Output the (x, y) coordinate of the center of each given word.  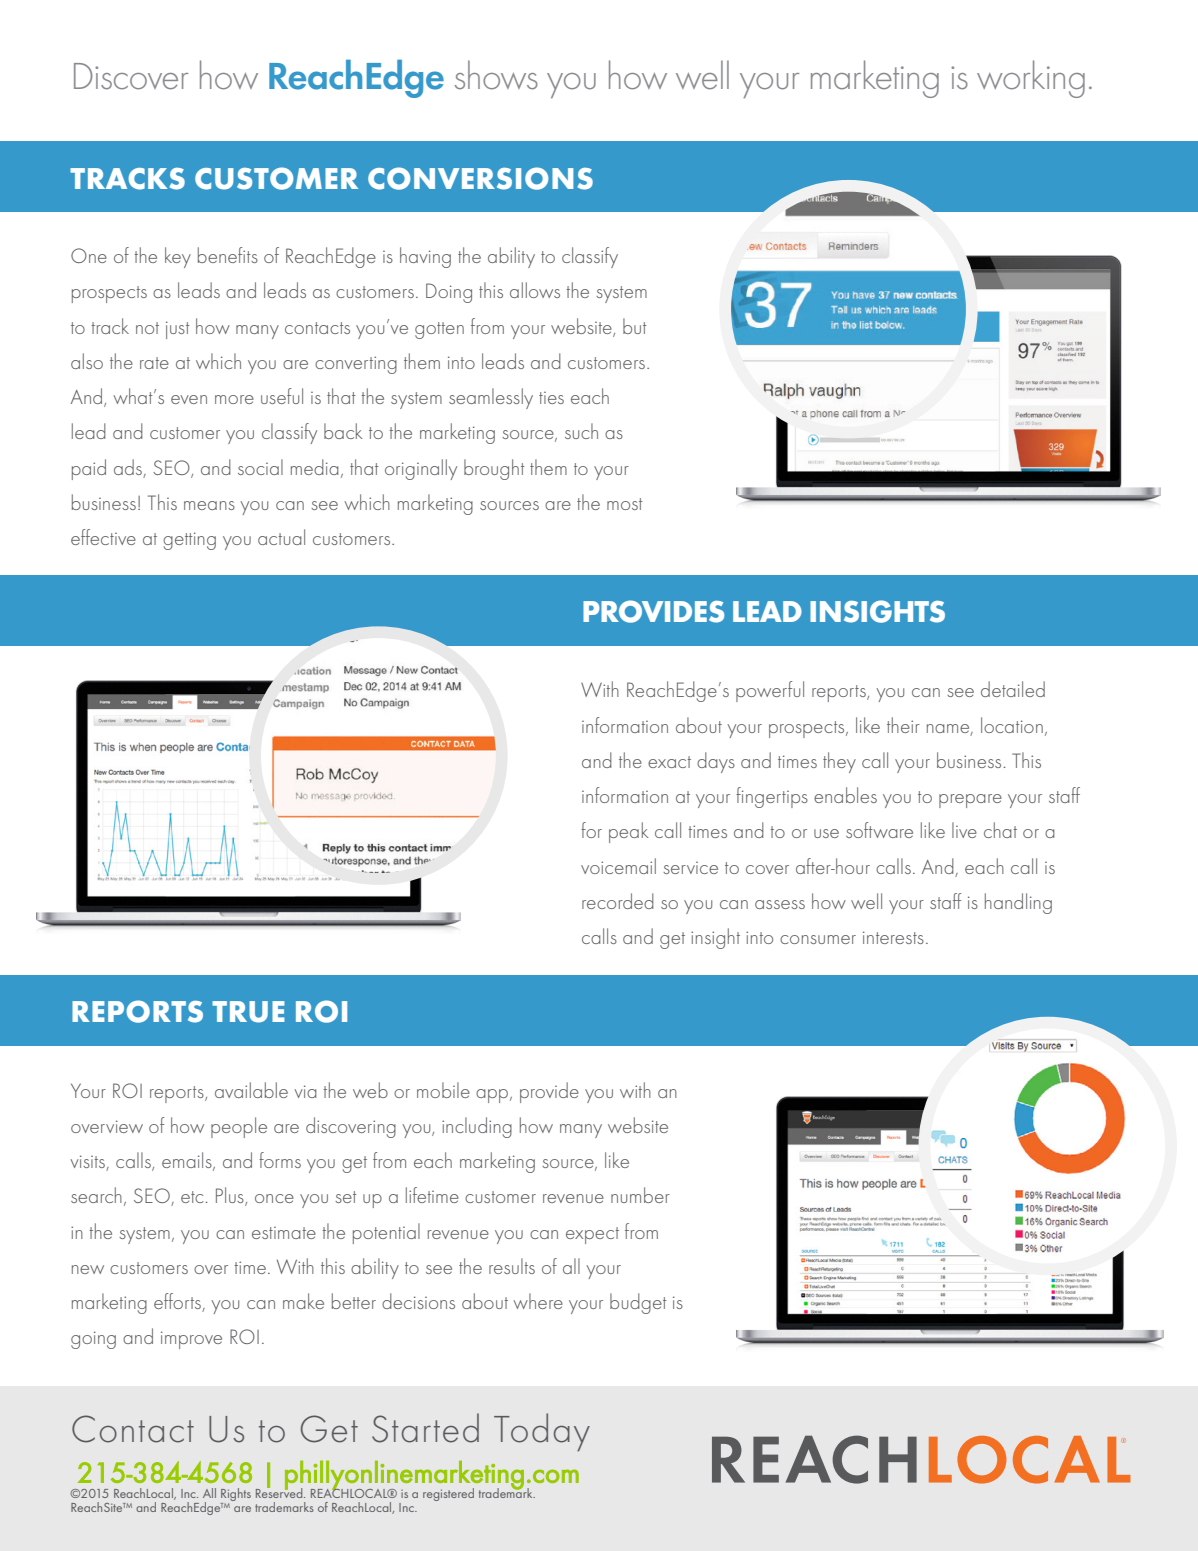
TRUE (248, 1012)
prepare (970, 801)
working (1031, 79)
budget (638, 1303)
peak (629, 832)
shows (496, 75)
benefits (228, 255)
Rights (236, 1496)
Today (542, 1432)
